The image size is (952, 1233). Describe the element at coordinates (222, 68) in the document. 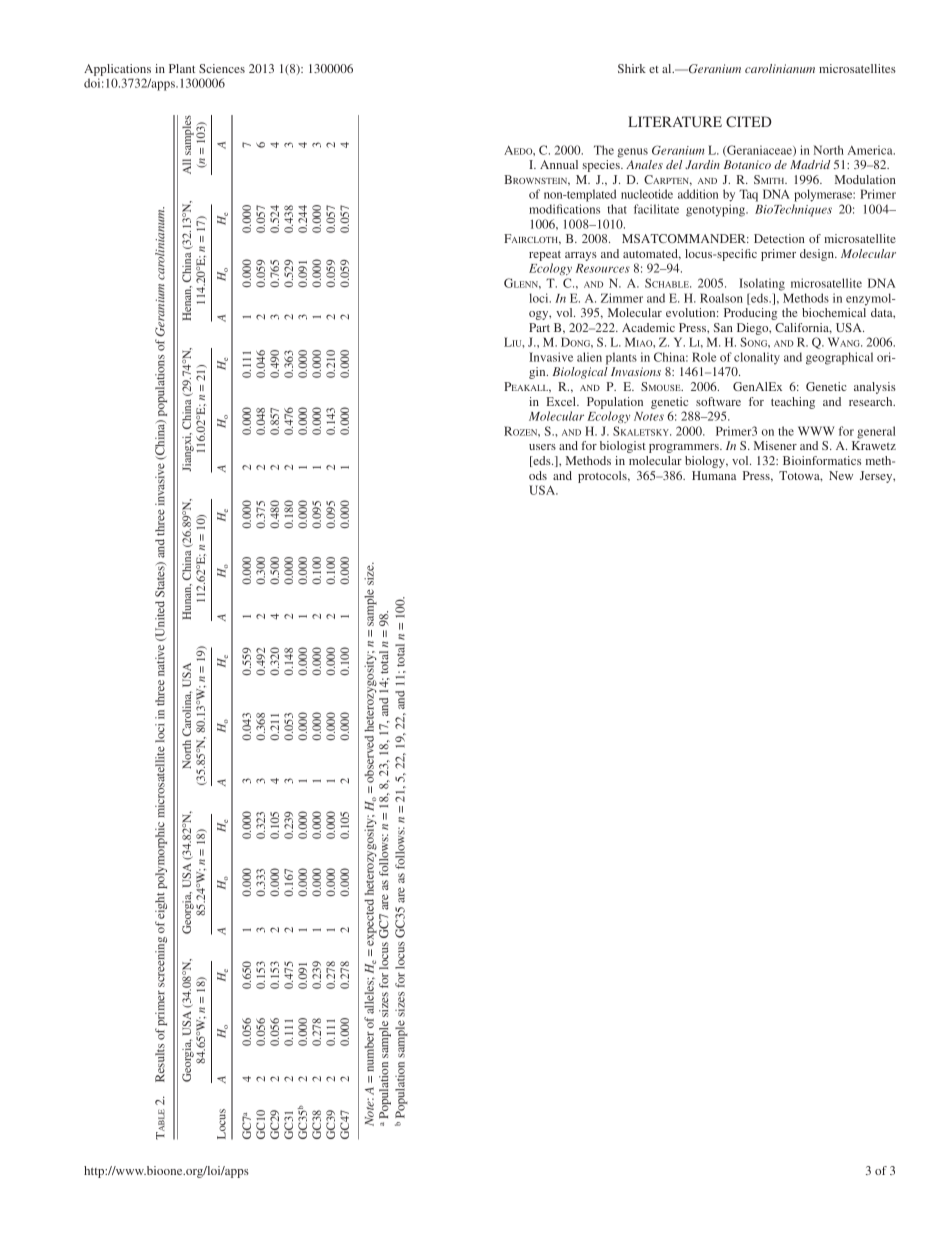

I see `Sciences` at that location.
